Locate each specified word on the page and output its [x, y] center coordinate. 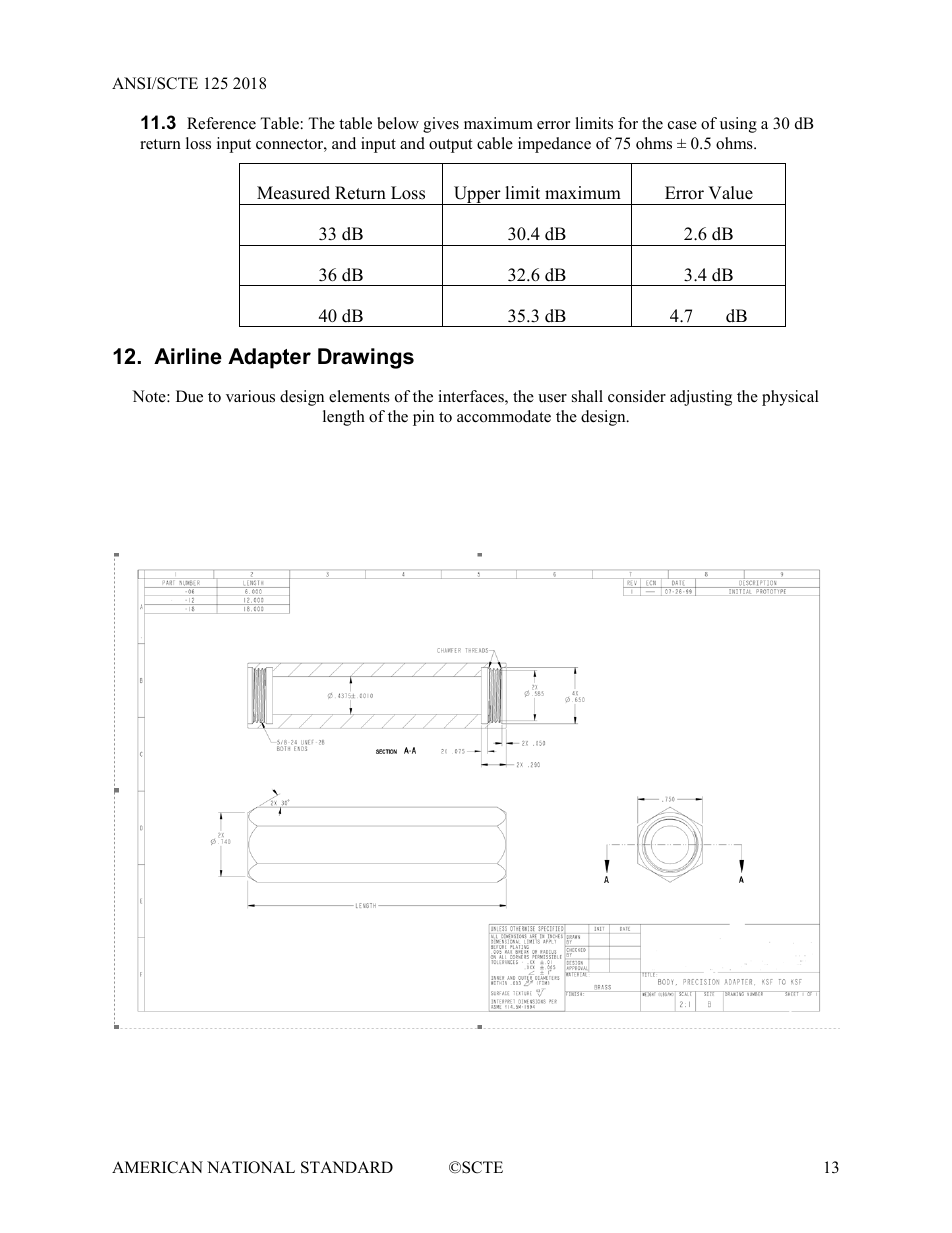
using [738, 125]
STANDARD [347, 1167]
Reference [221, 123]
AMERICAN [157, 1167]
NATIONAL [251, 1167]
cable [495, 143]
